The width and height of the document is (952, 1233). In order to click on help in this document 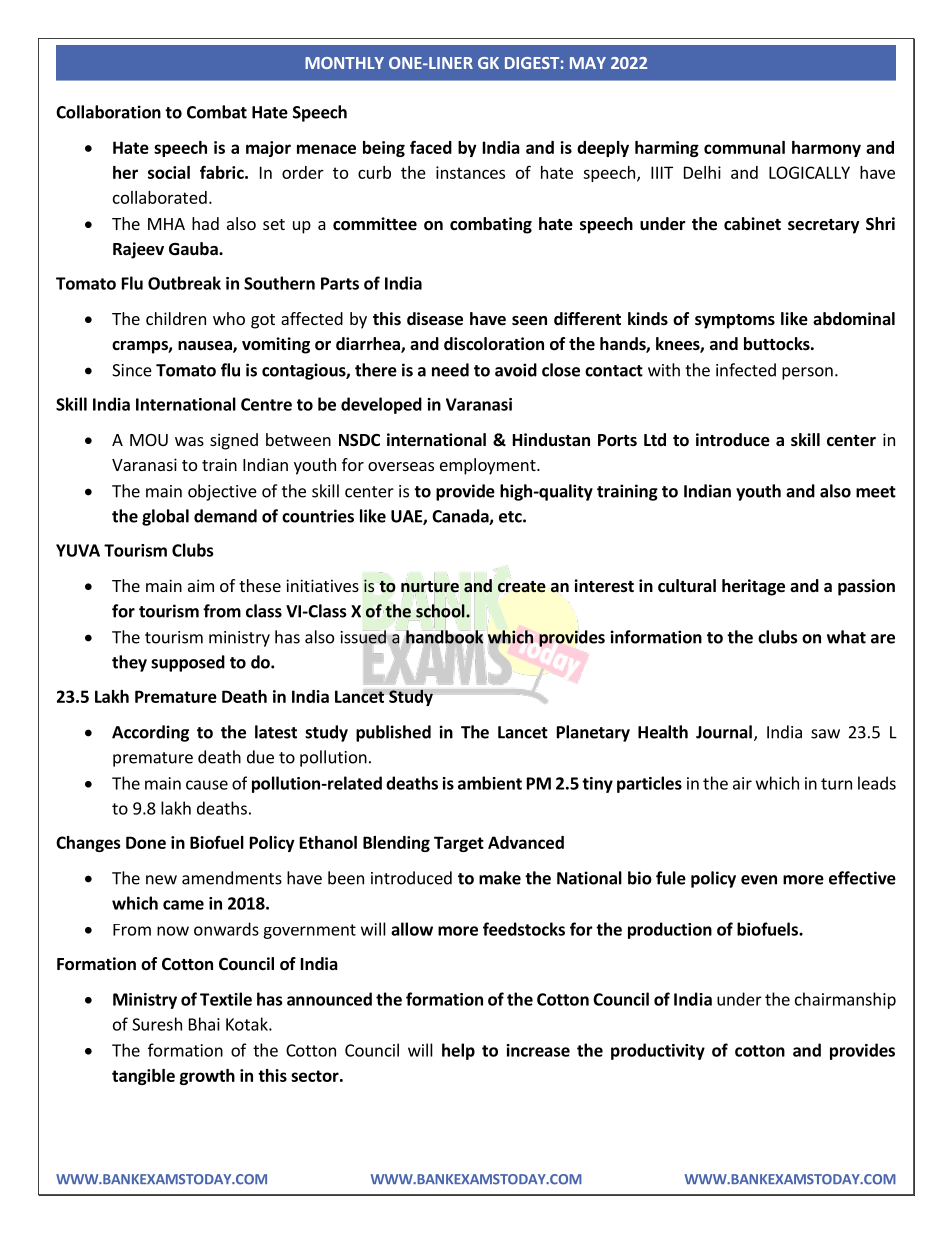, I will do `click(458, 1051)`.
